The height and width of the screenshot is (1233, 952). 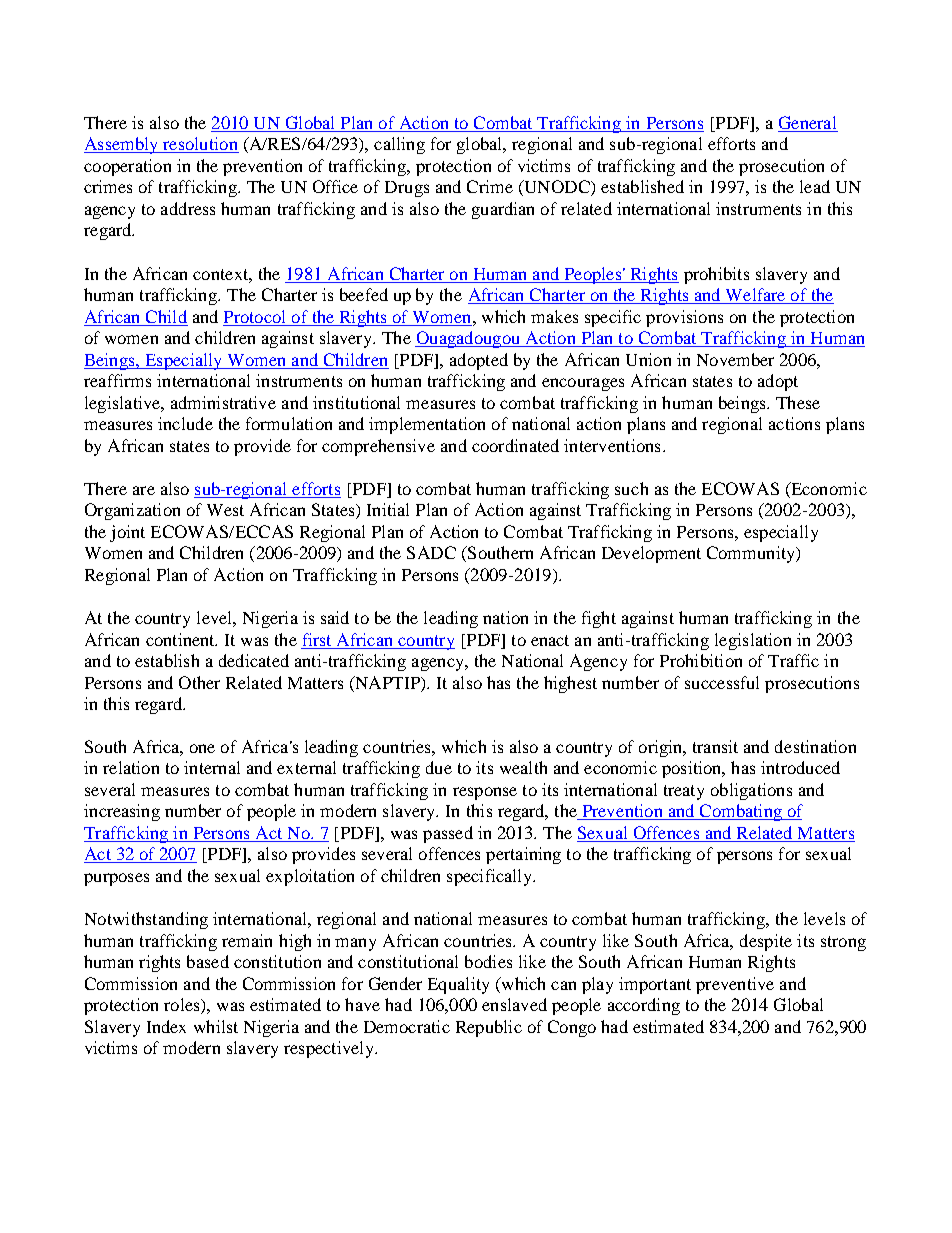 What do you see at coordinates (808, 124) in the screenshot?
I see `General` at bounding box center [808, 124].
